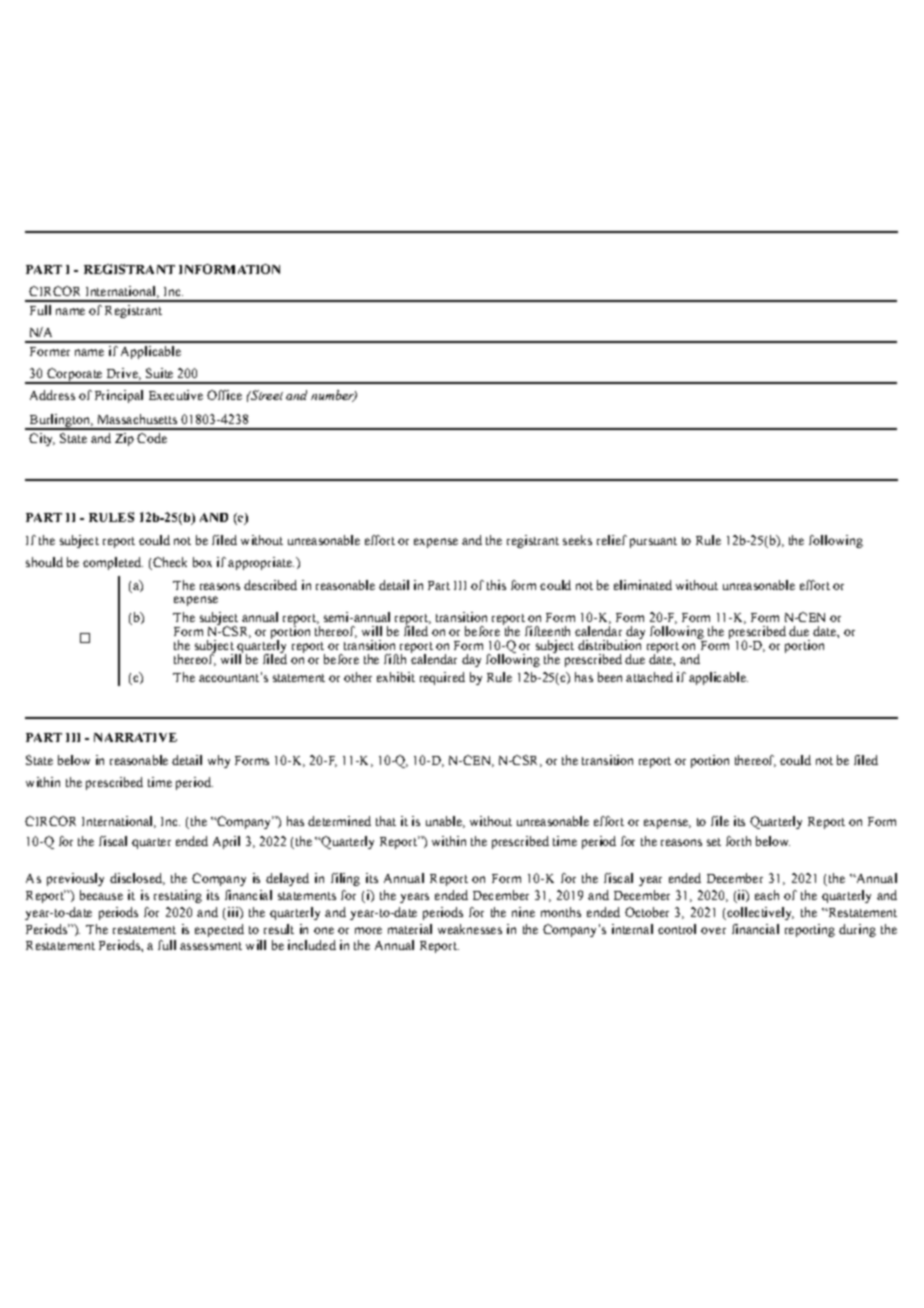  Describe the element at coordinates (445, 822) in the screenshot. I see `unable` at that location.
